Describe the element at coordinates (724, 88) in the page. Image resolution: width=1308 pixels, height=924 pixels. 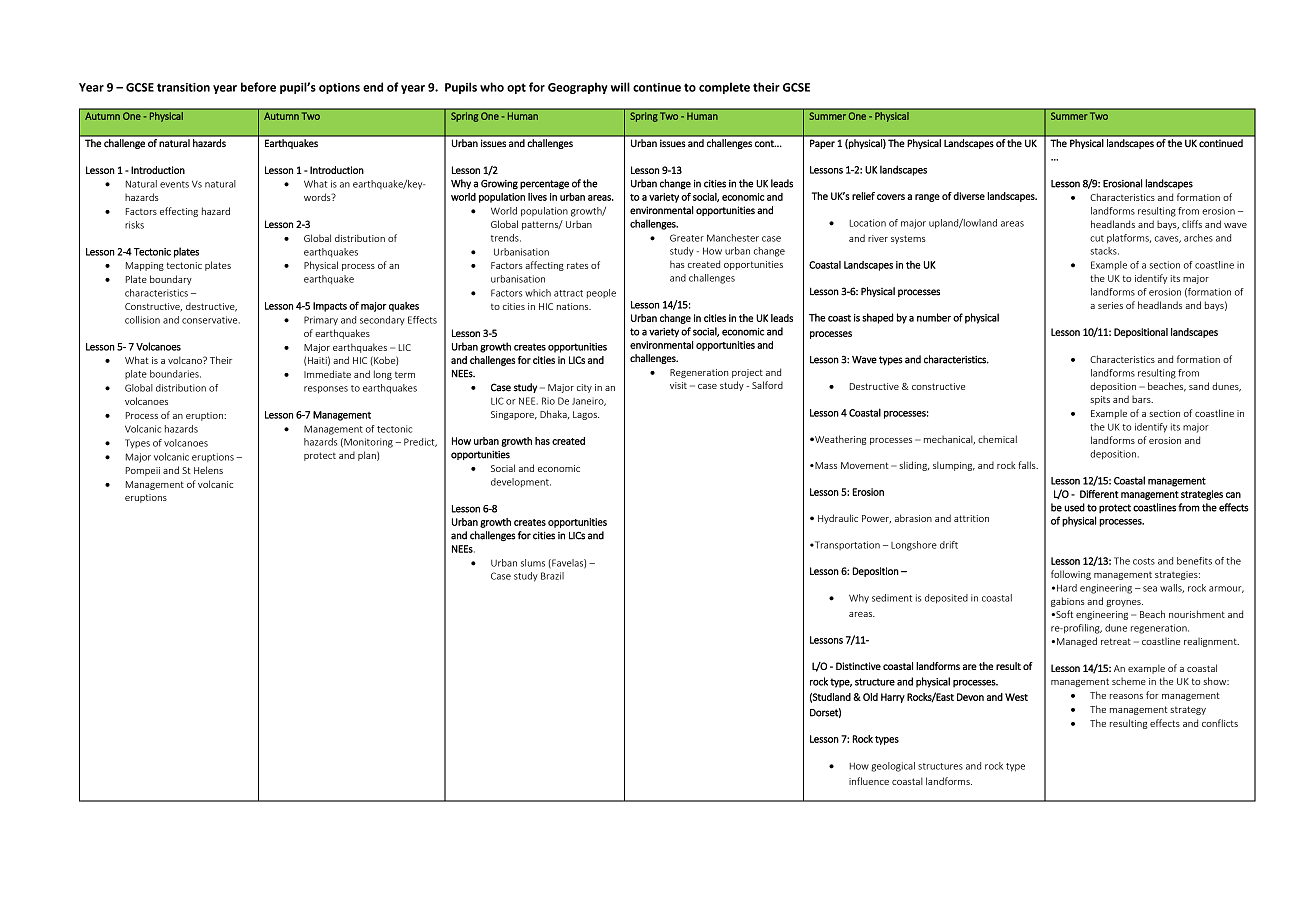
I see `complete` at that location.
